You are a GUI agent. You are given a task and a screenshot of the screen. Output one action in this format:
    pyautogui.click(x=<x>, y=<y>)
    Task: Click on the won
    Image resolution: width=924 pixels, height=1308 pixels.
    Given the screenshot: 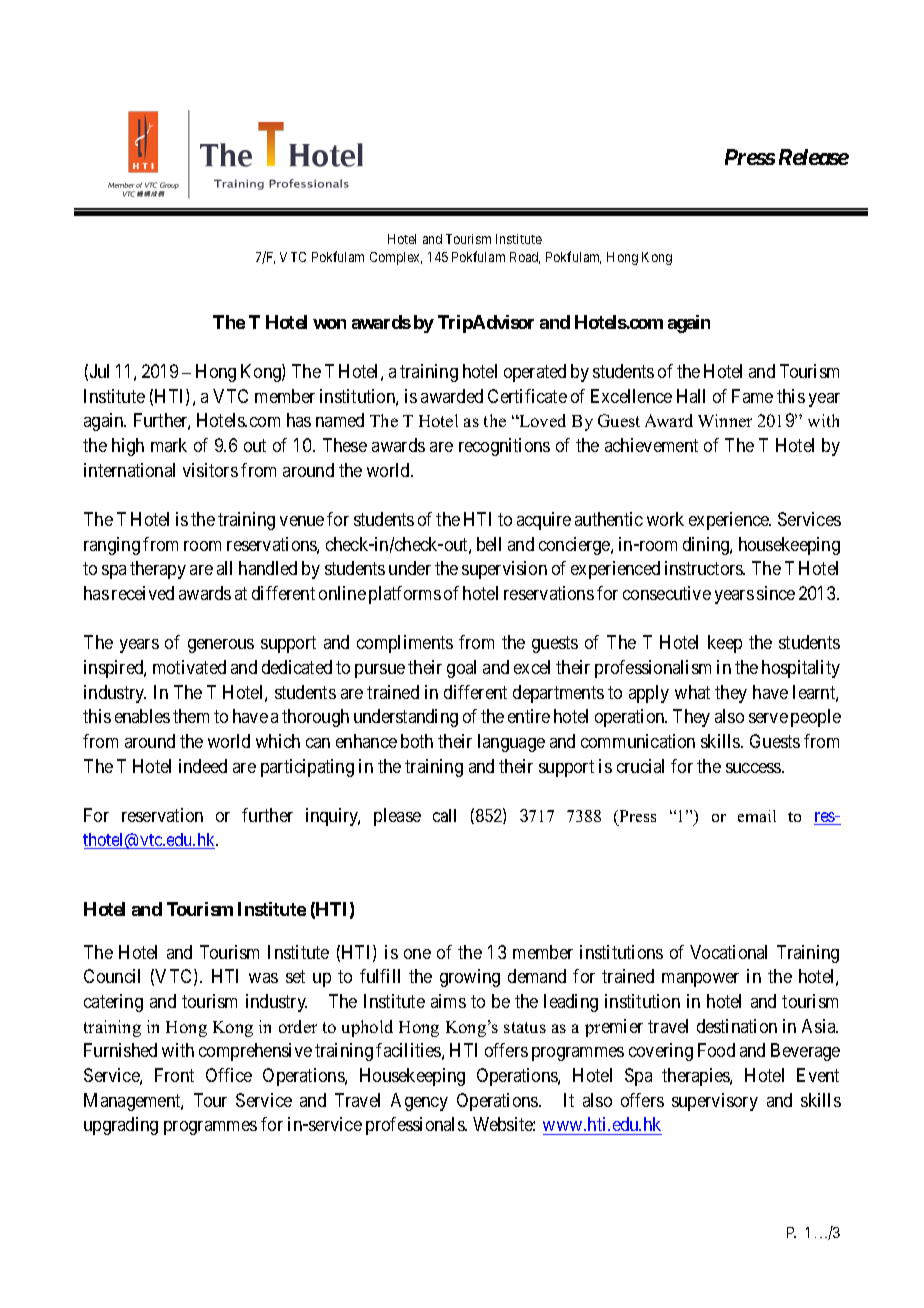 What is the action you would take?
    pyautogui.click(x=329, y=324)
